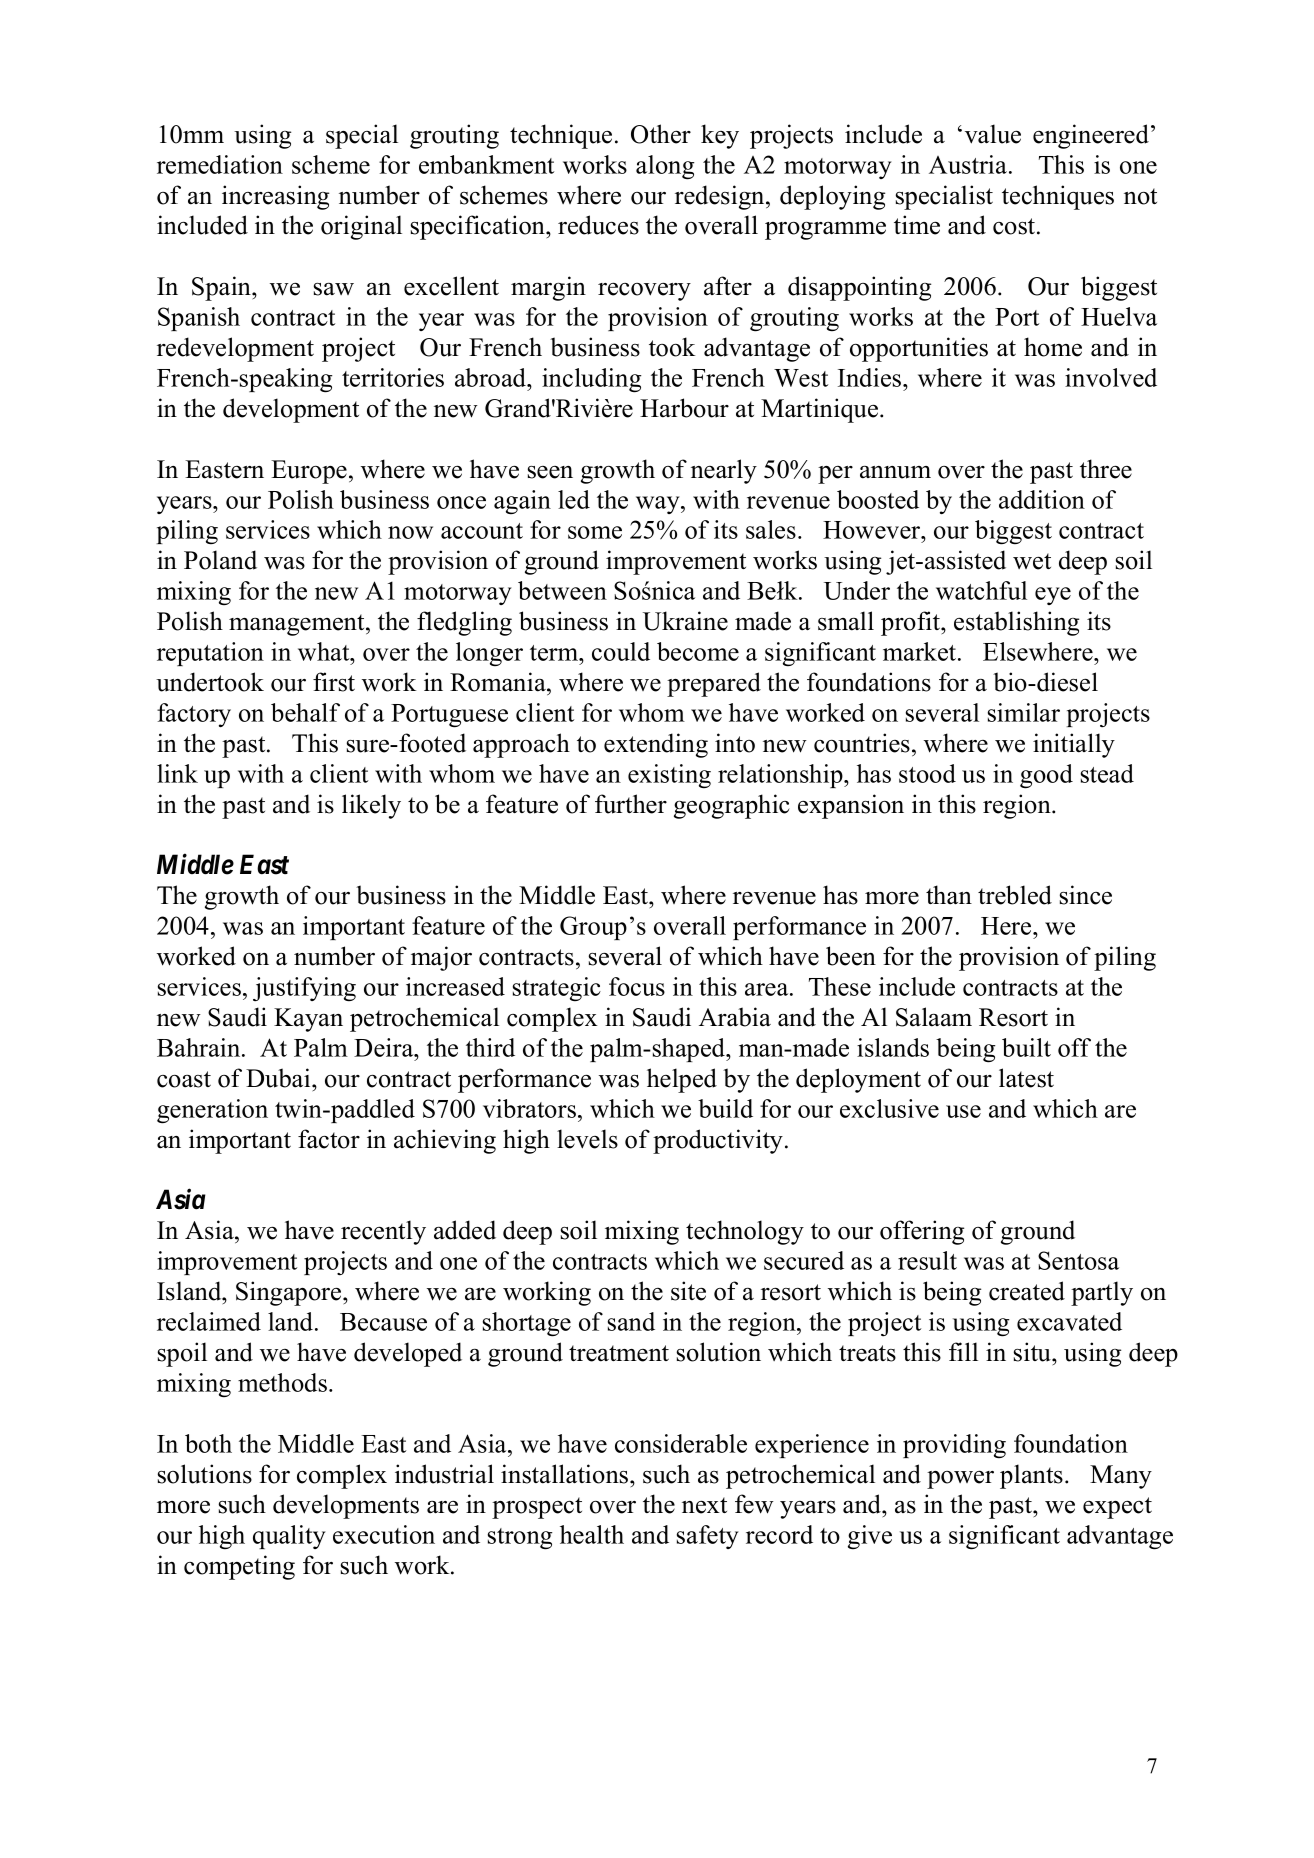 This screenshot has width=1314, height=1858. I want to click on safety, so click(708, 1537).
